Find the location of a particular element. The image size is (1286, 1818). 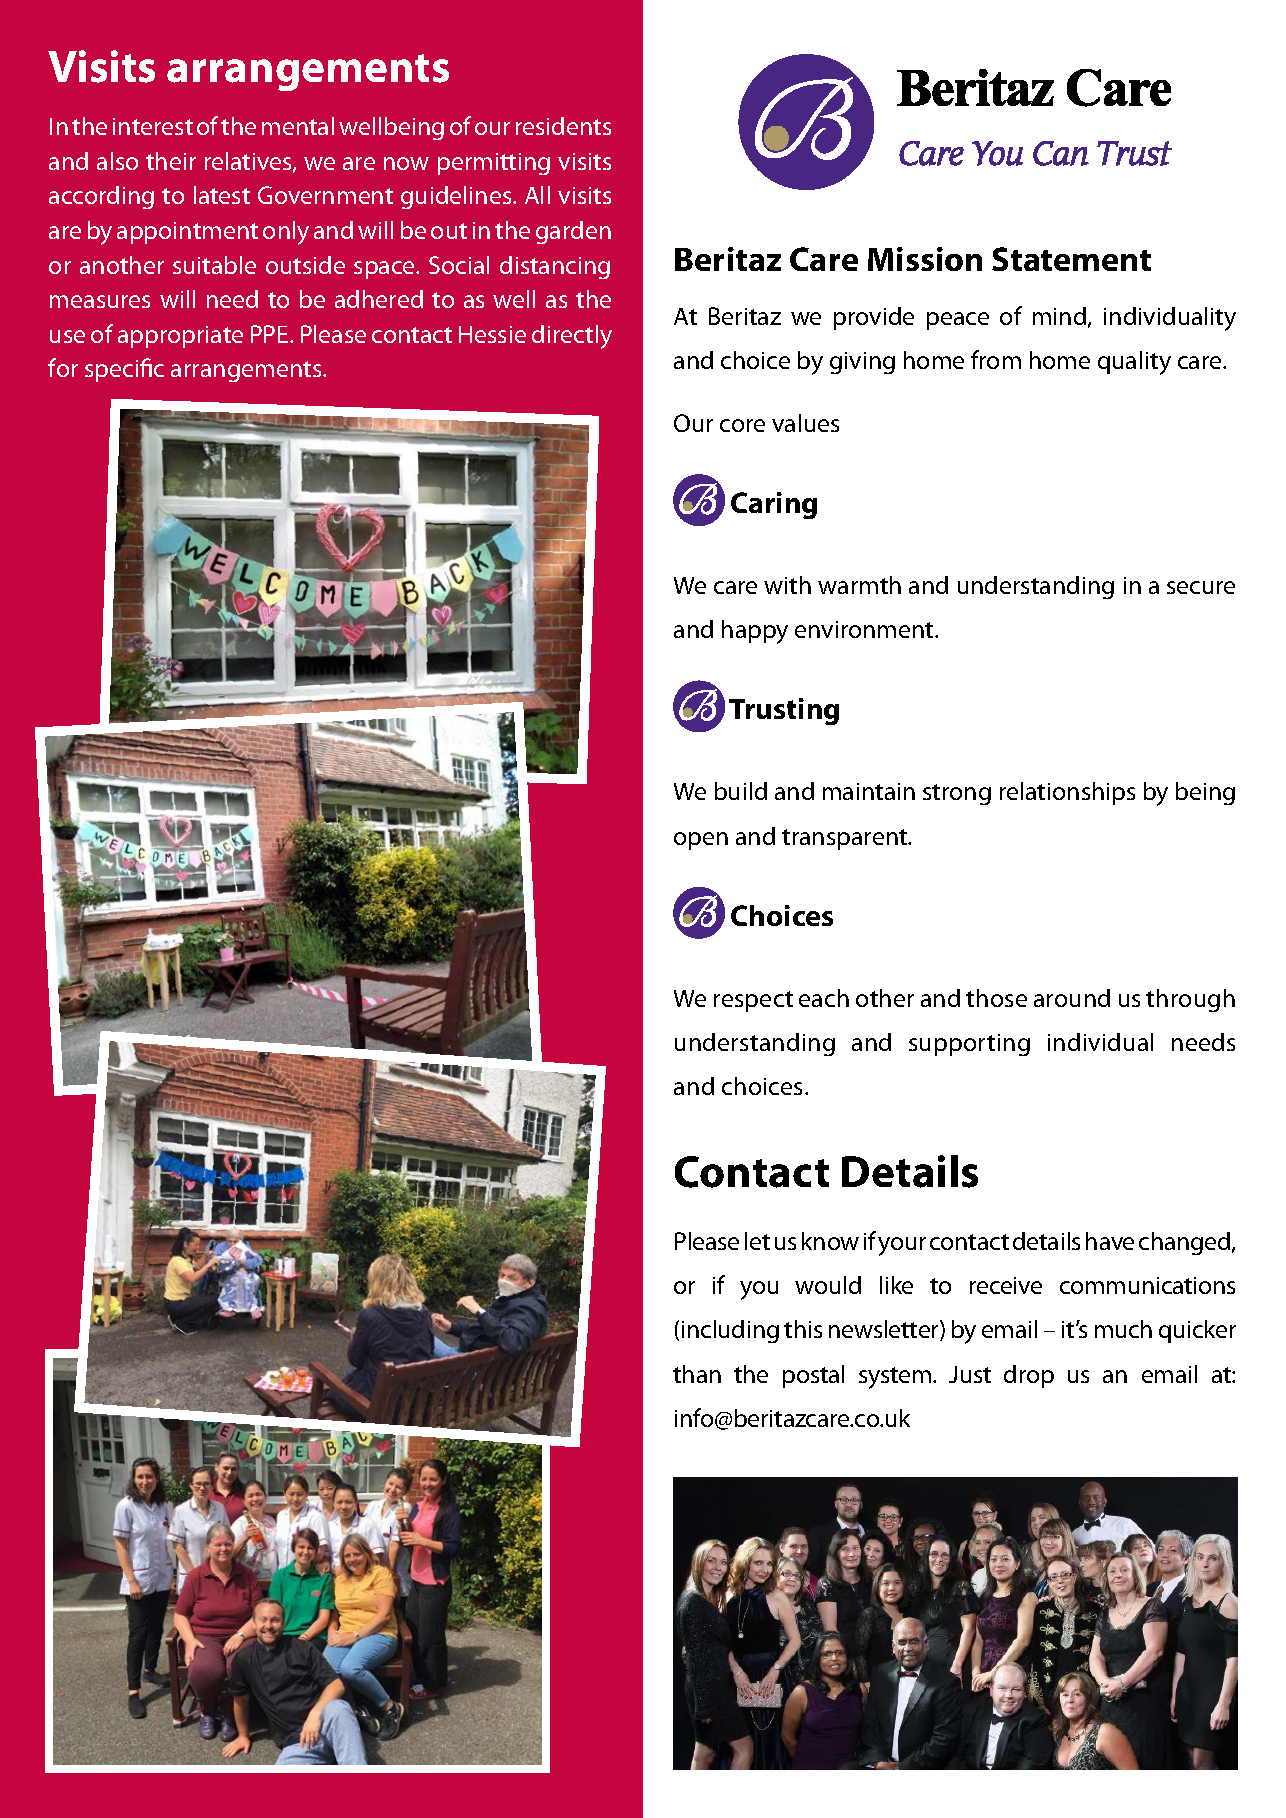

relationships is located at coordinates (1067, 793).
